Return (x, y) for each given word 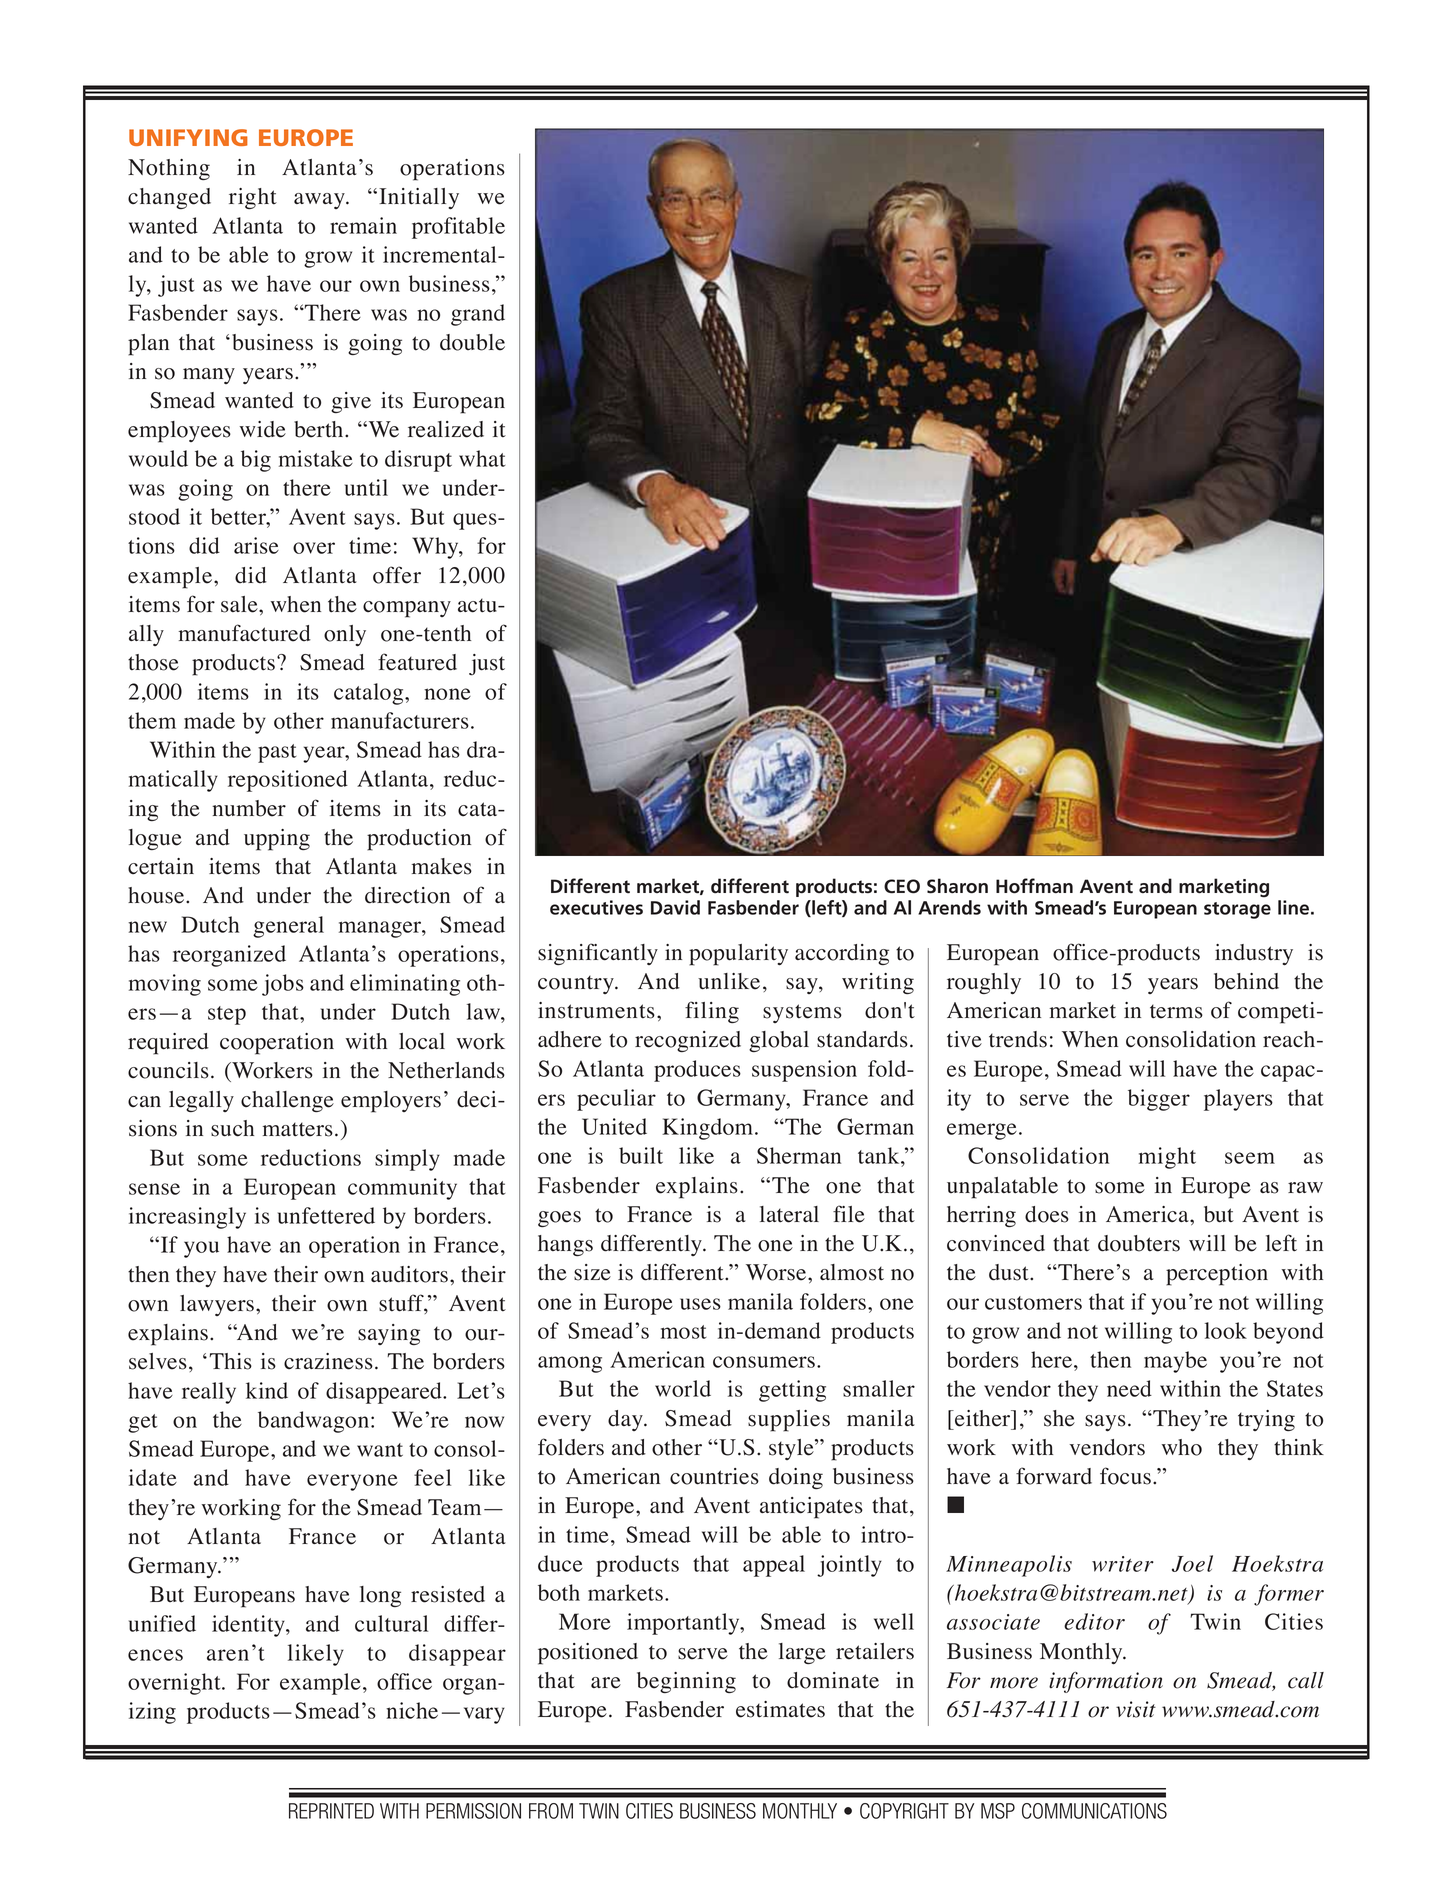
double (472, 342)
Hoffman (1034, 886)
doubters (1139, 1243)
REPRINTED (331, 1811)
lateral (789, 1214)
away (320, 201)
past (277, 753)
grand (478, 315)
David (675, 907)
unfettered (326, 1215)
